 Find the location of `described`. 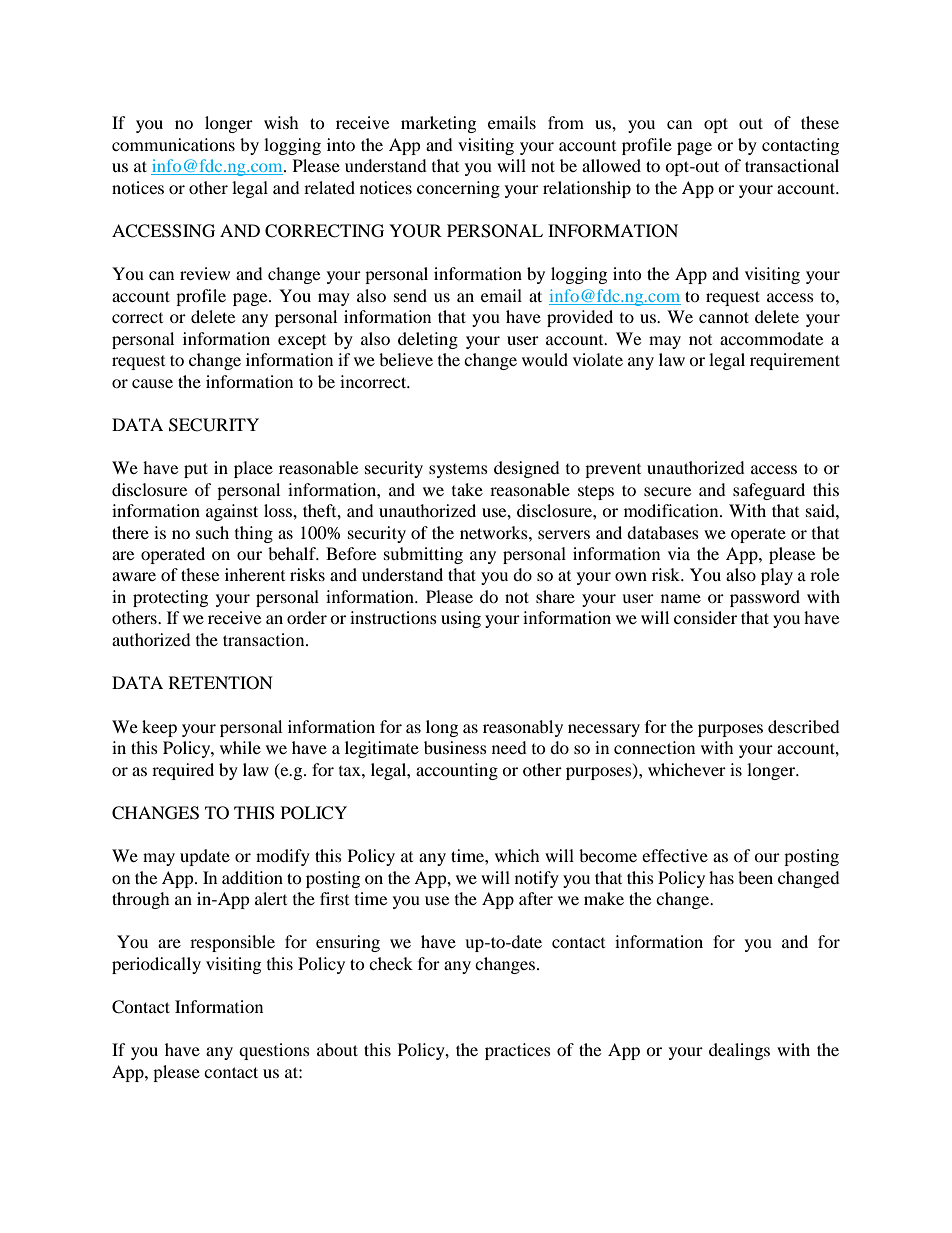

described is located at coordinates (804, 726).
